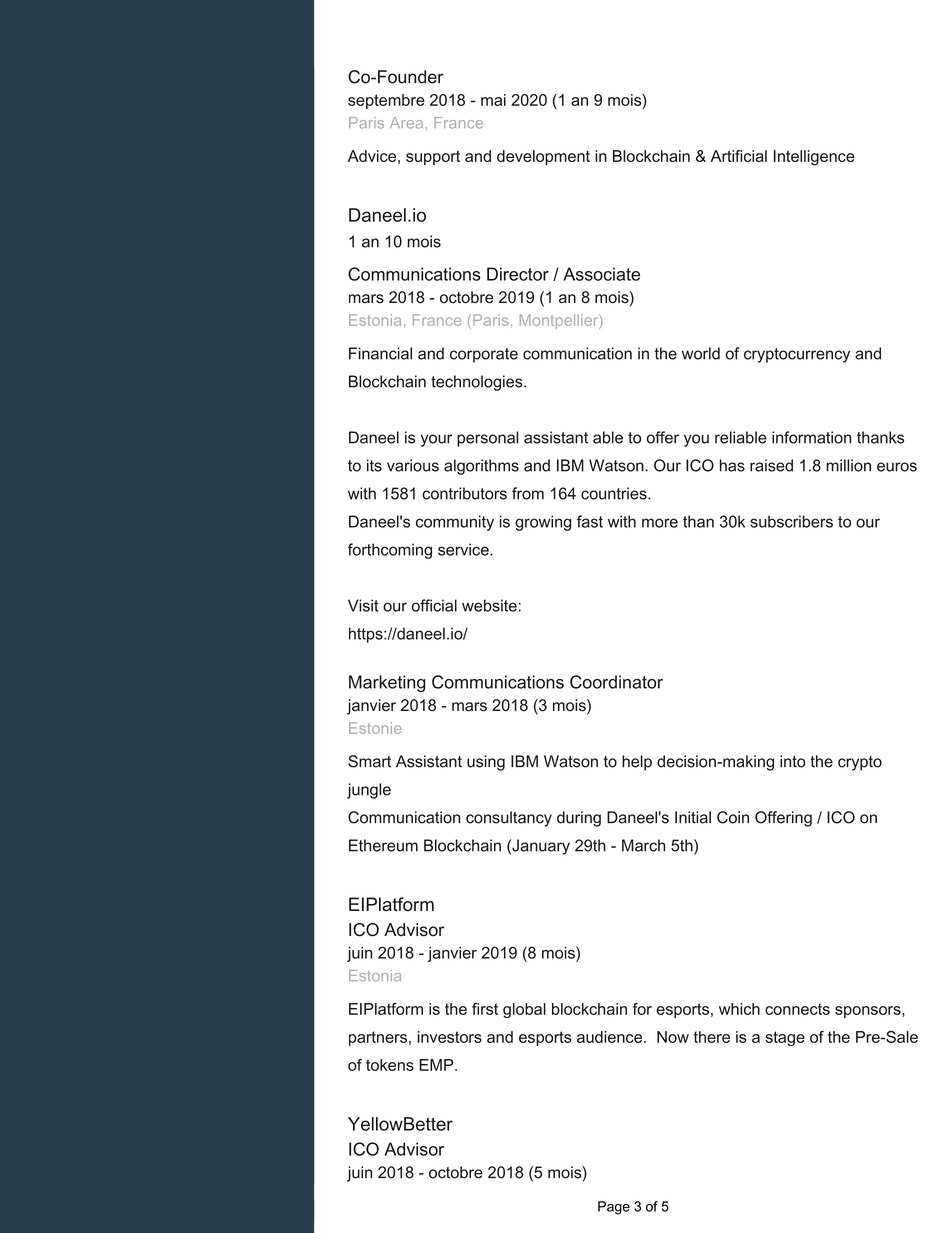 The width and height of the page is (952, 1233). I want to click on development, so click(543, 157).
